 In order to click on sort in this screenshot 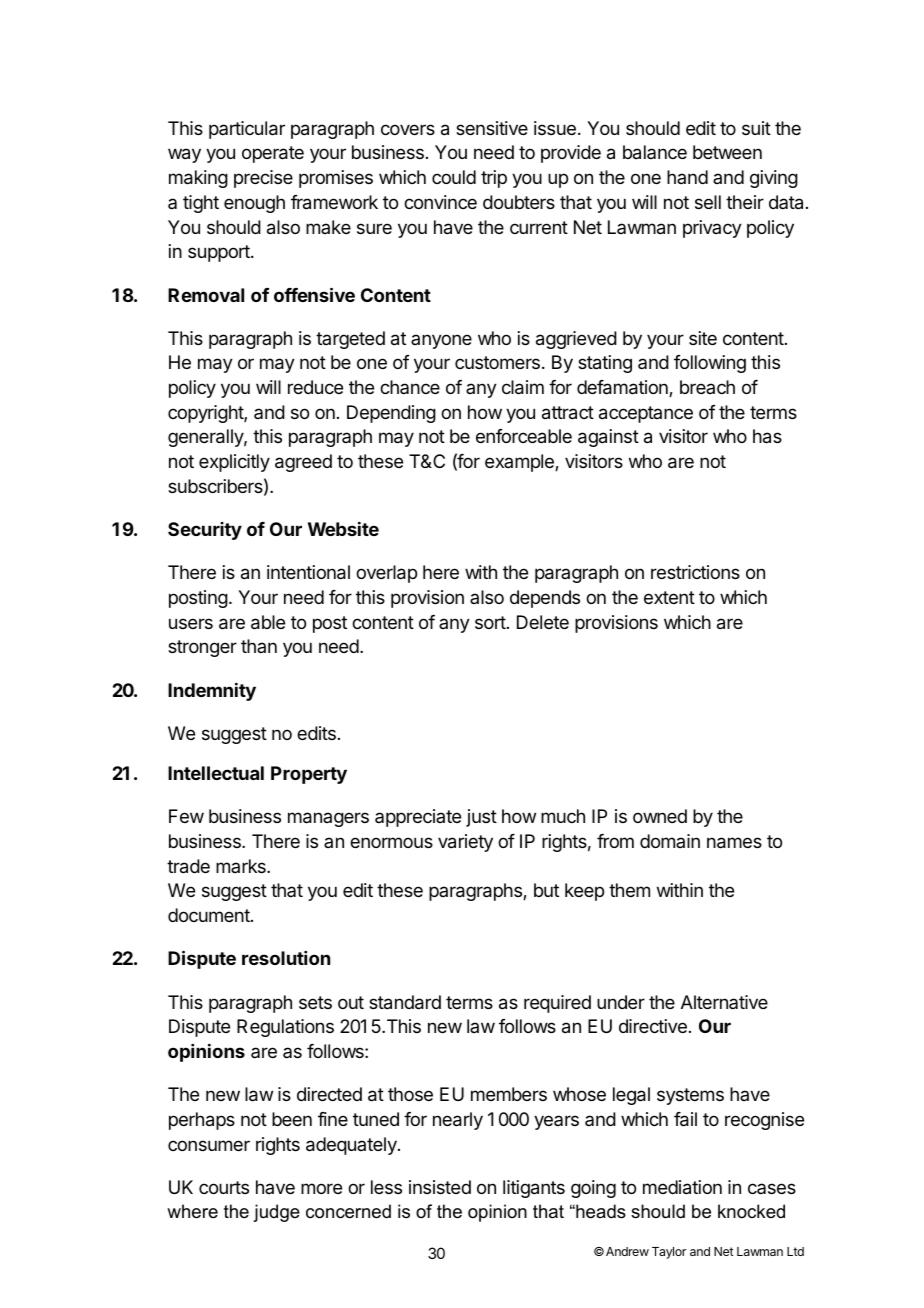, I will do `click(490, 622)`.
